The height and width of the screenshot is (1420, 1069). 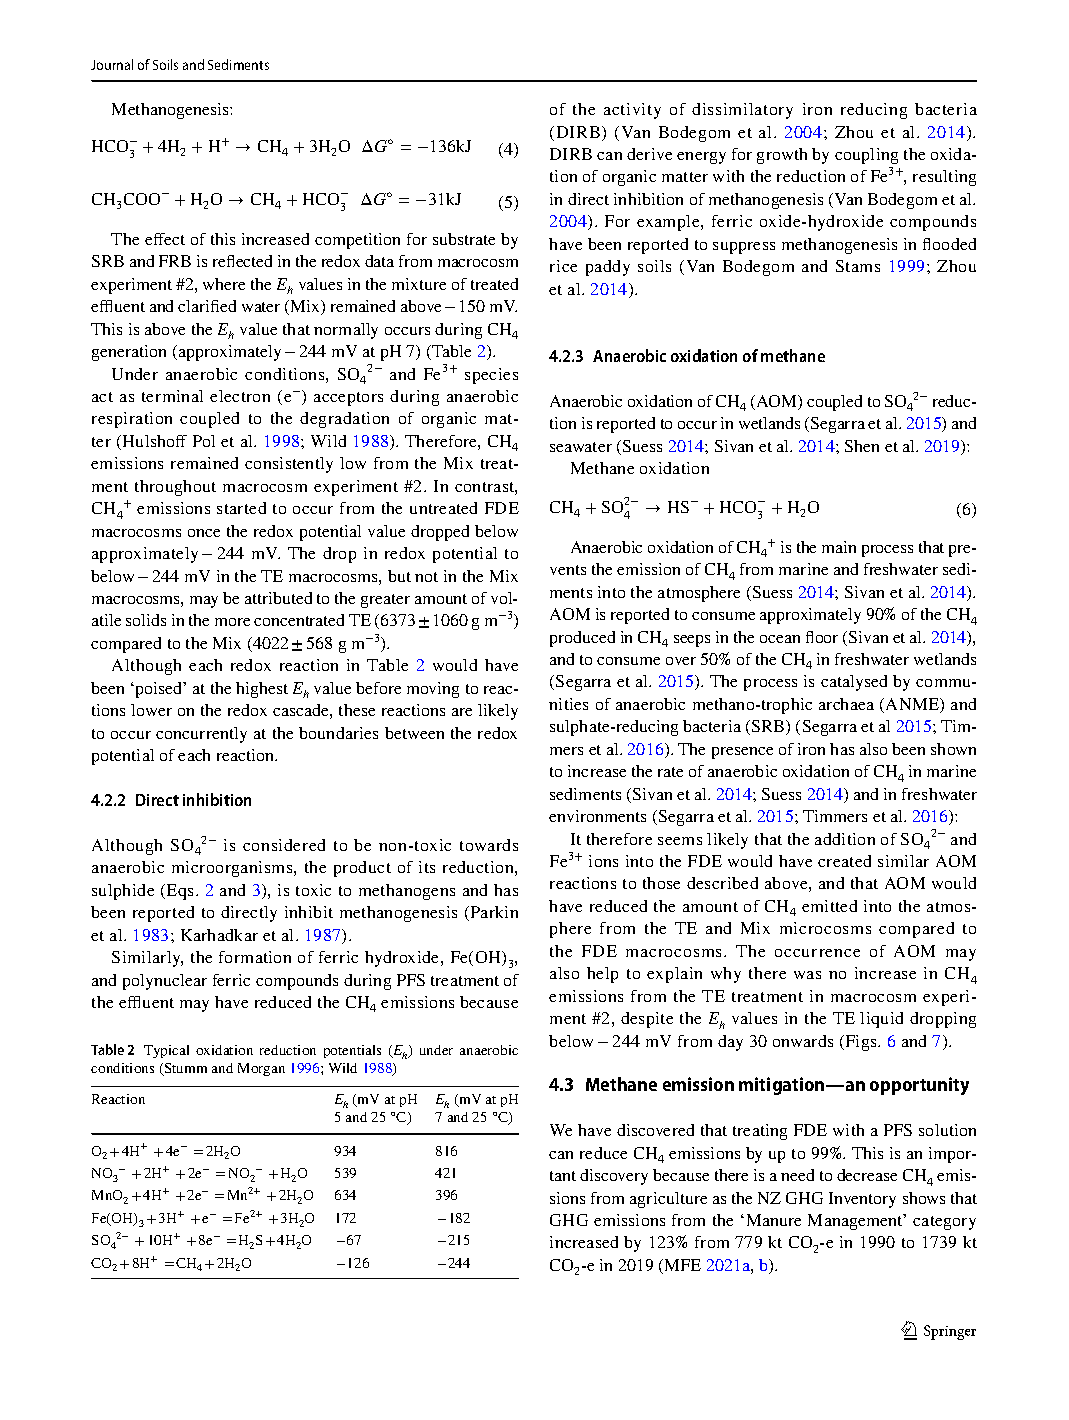 I want to click on Morgan, so click(x=261, y=1069).
